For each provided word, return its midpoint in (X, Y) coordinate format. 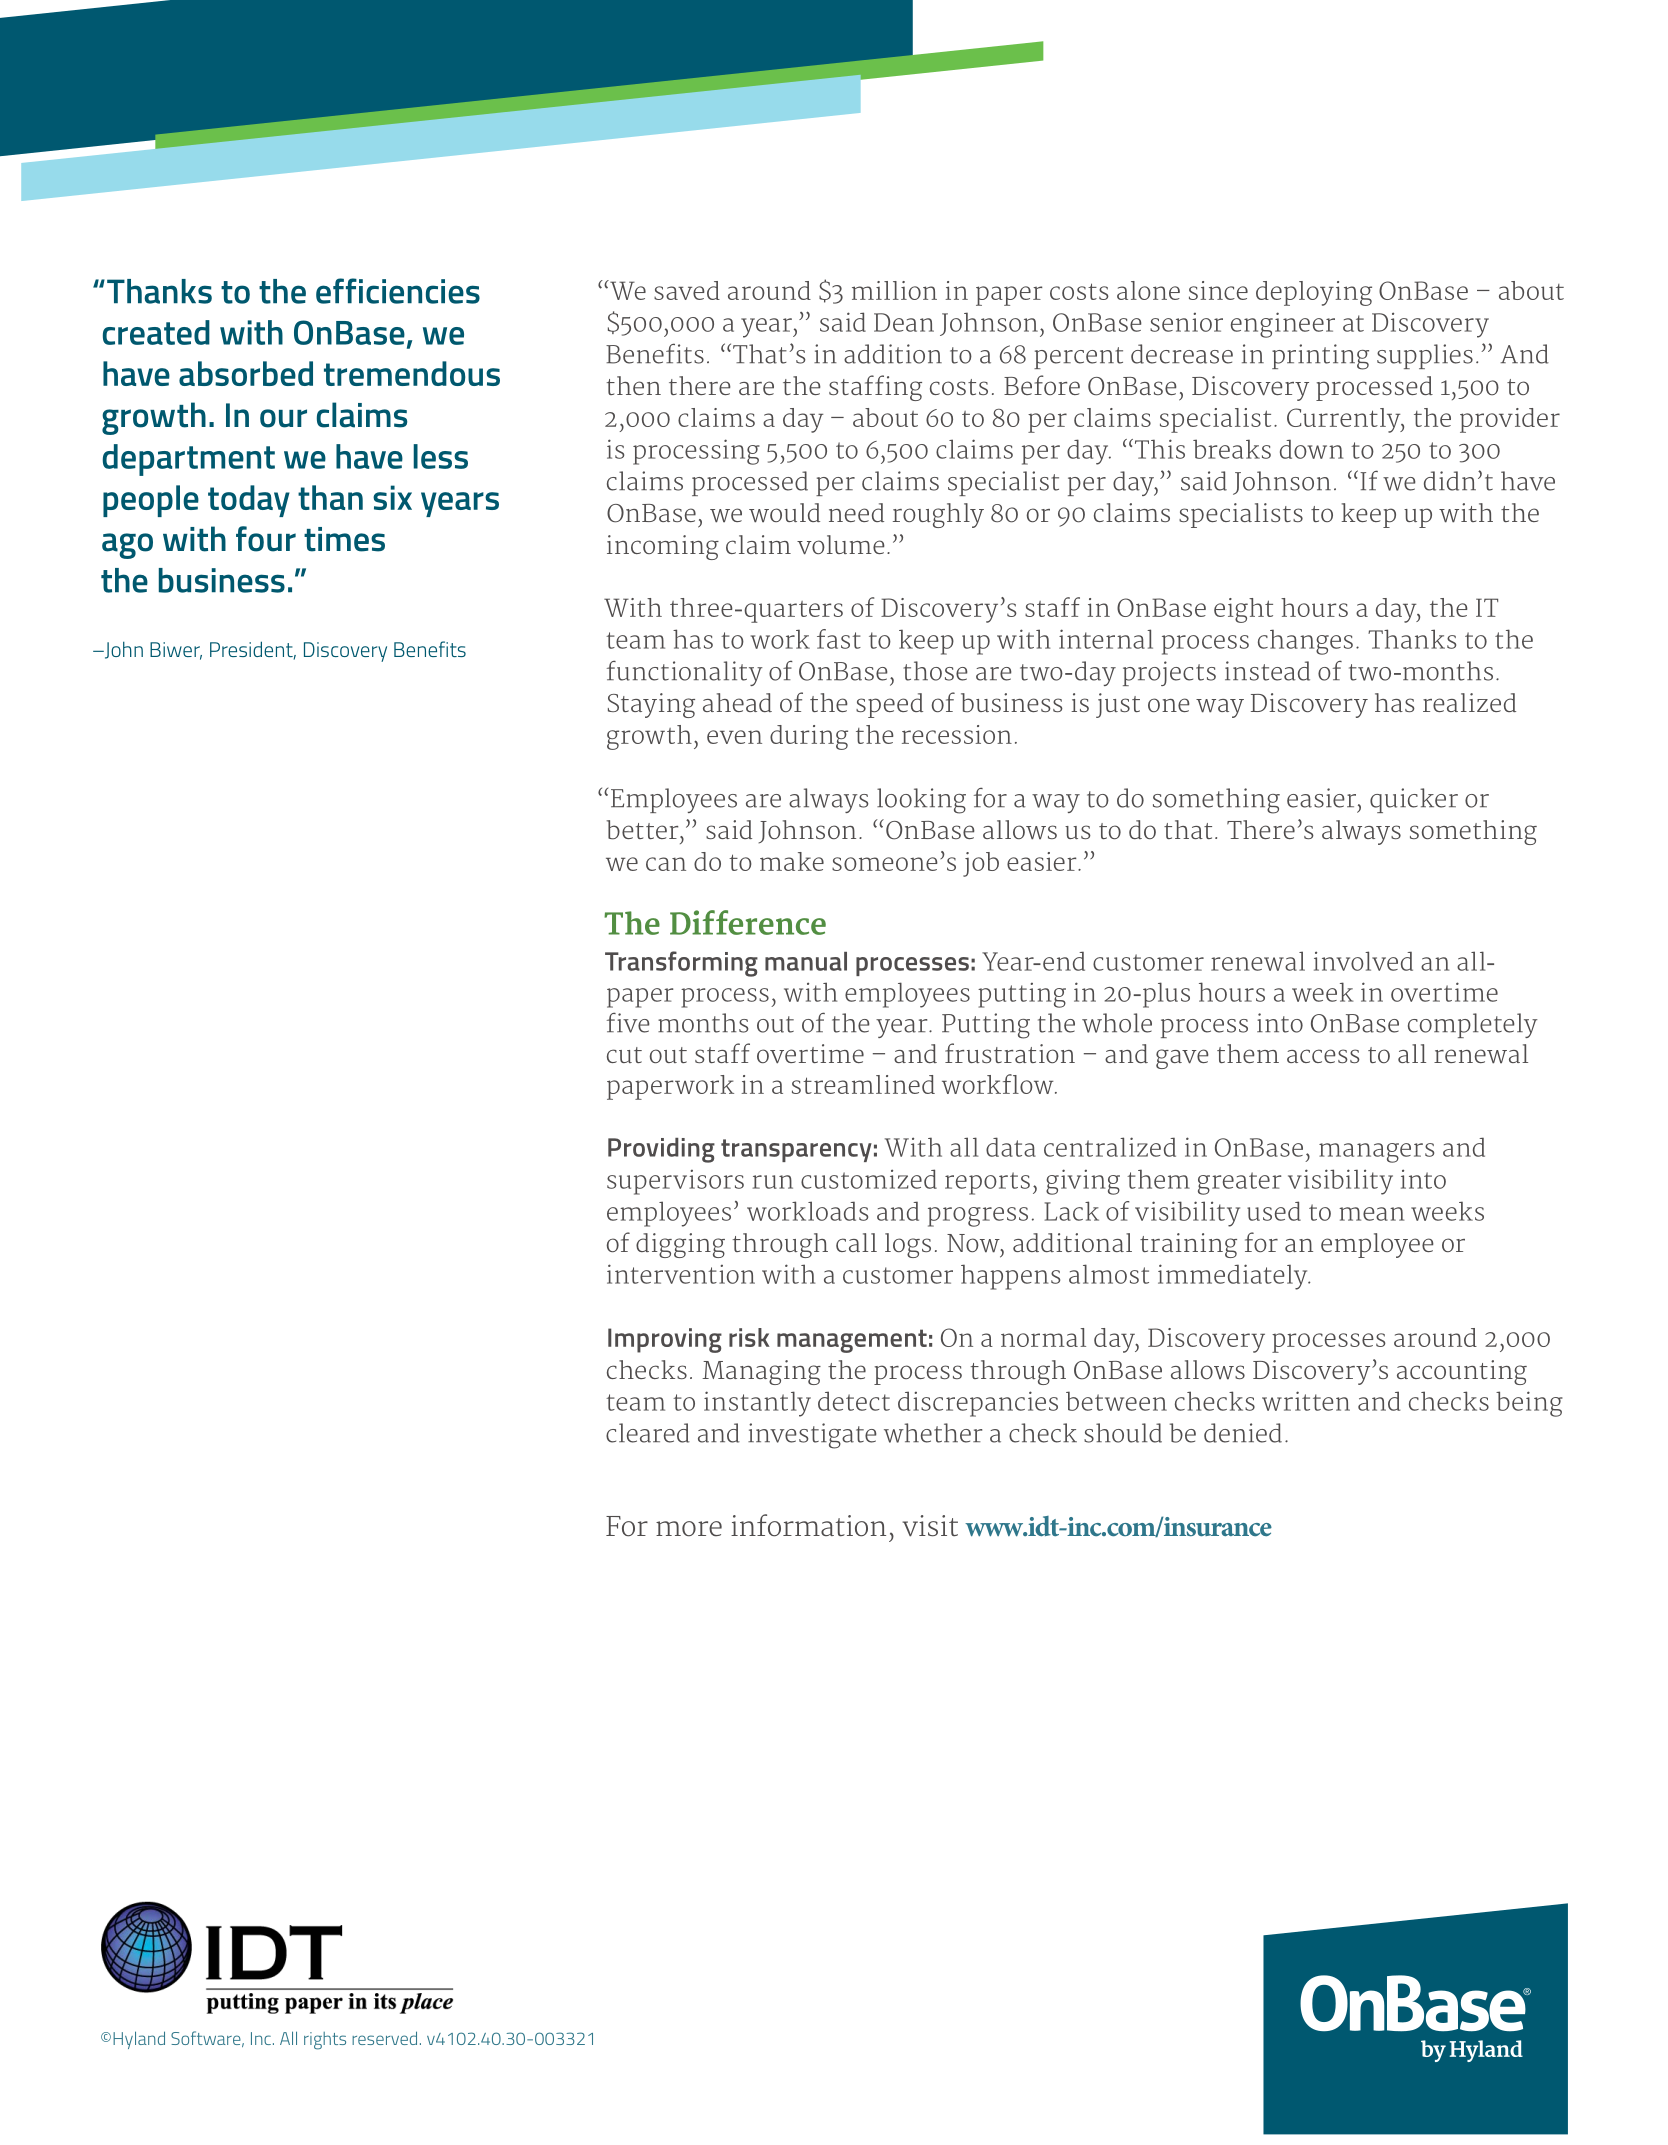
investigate (812, 1436)
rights (325, 2041)
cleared (648, 1433)
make (792, 861)
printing (1320, 357)
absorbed (246, 373)
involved (1363, 961)
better (644, 830)
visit (930, 1526)
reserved (384, 2038)
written (1306, 1401)
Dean (904, 322)
